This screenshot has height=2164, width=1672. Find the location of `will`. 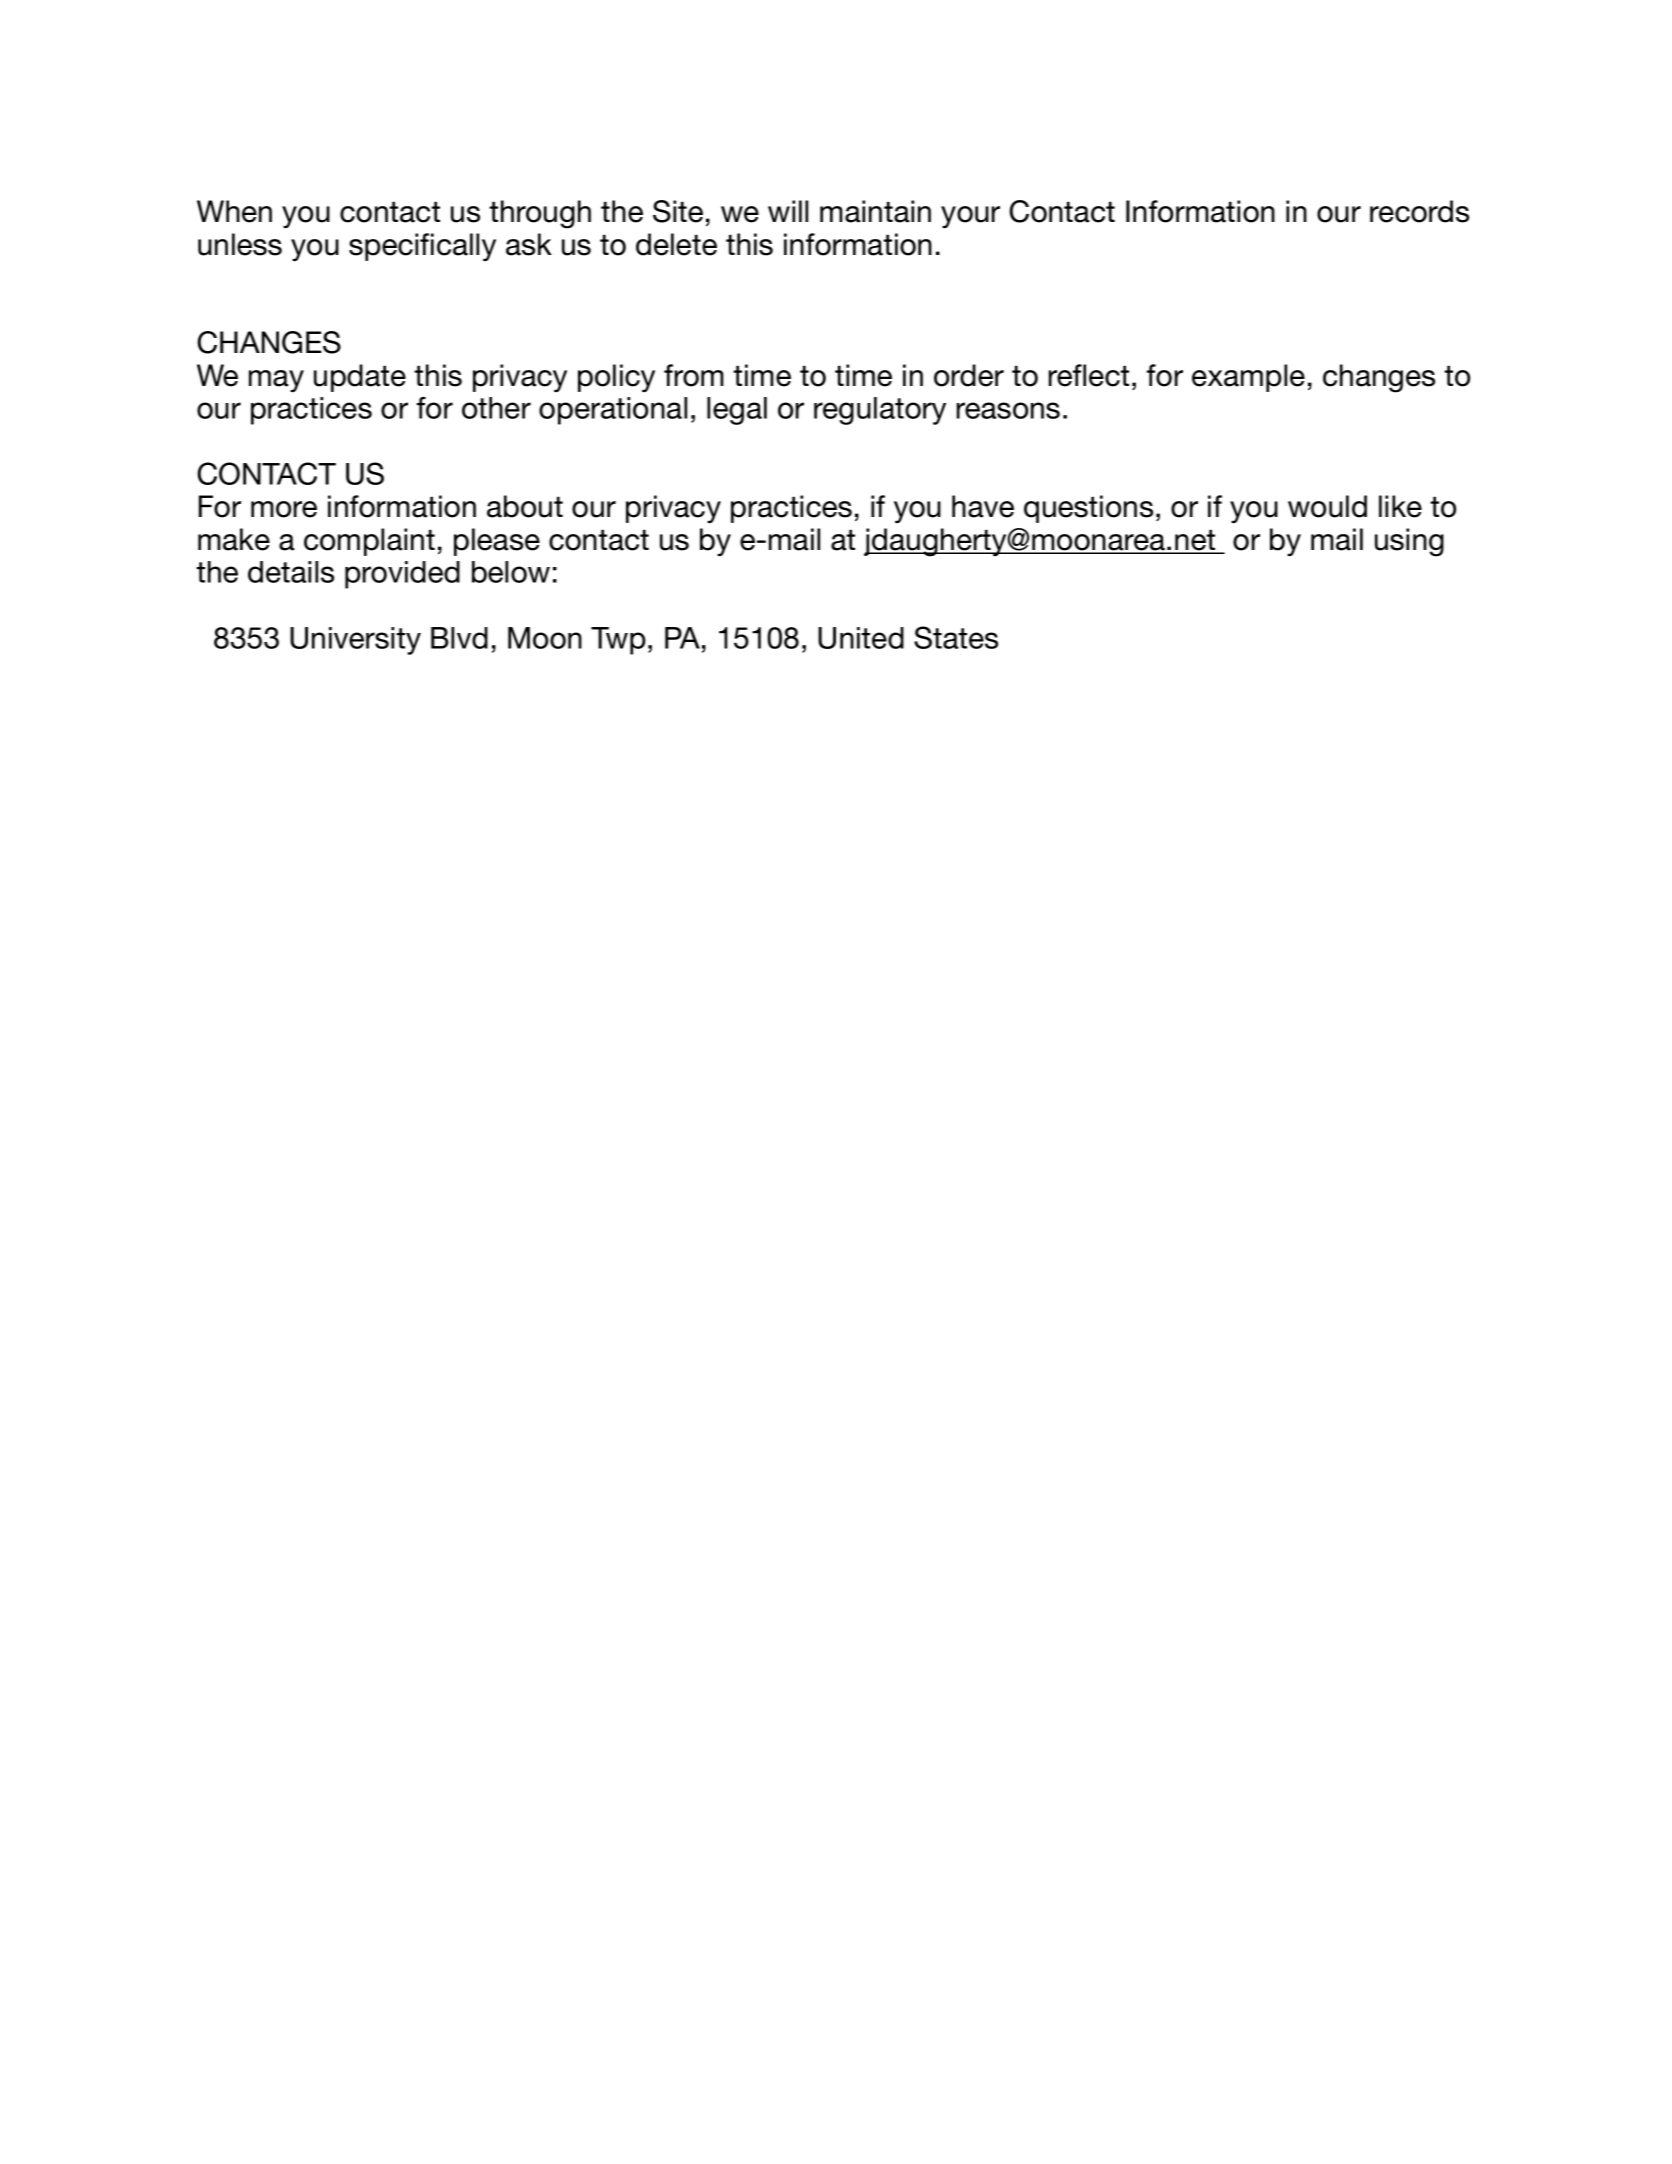

will is located at coordinates (788, 211).
